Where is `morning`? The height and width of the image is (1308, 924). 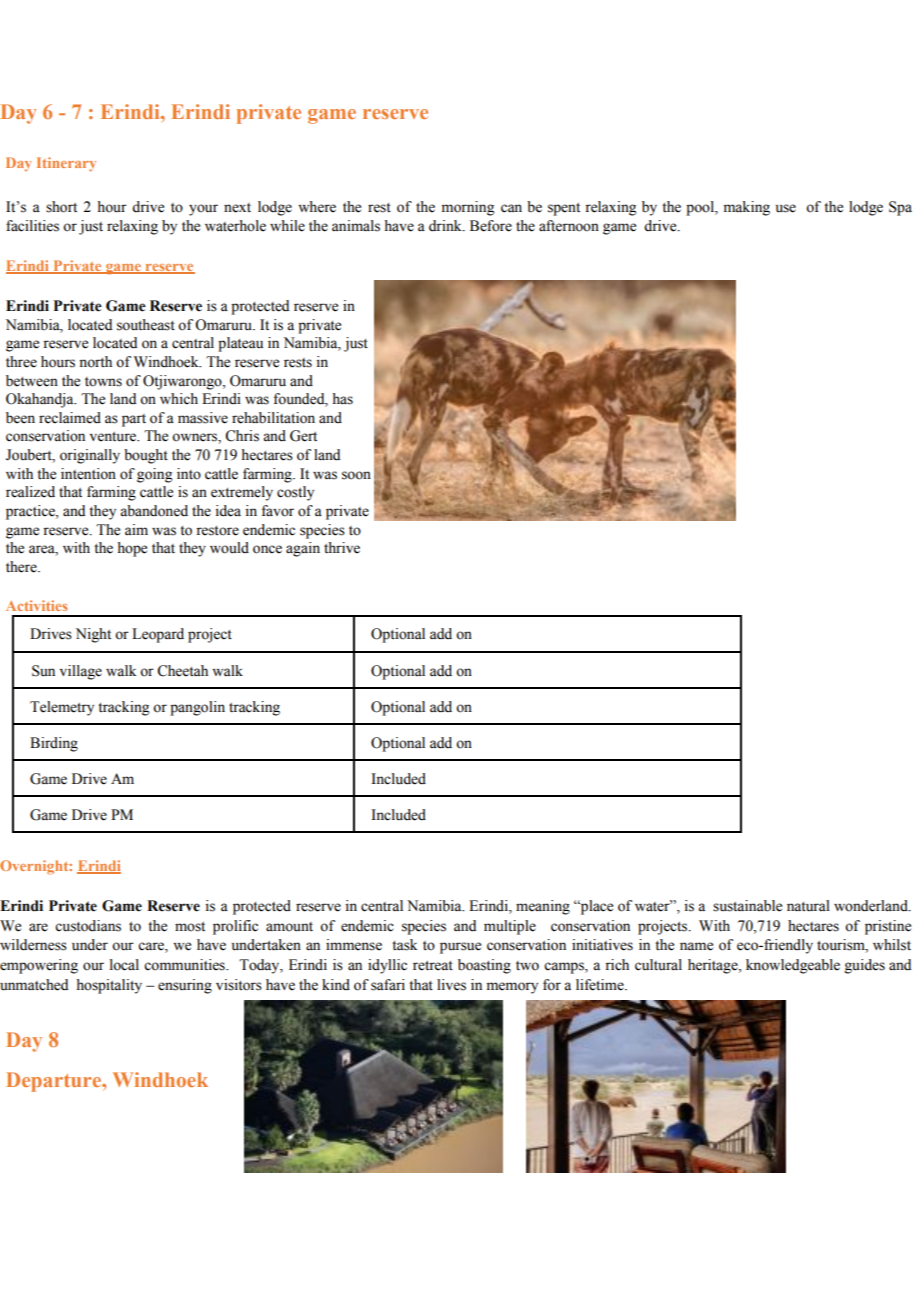 morning is located at coordinates (468, 208).
